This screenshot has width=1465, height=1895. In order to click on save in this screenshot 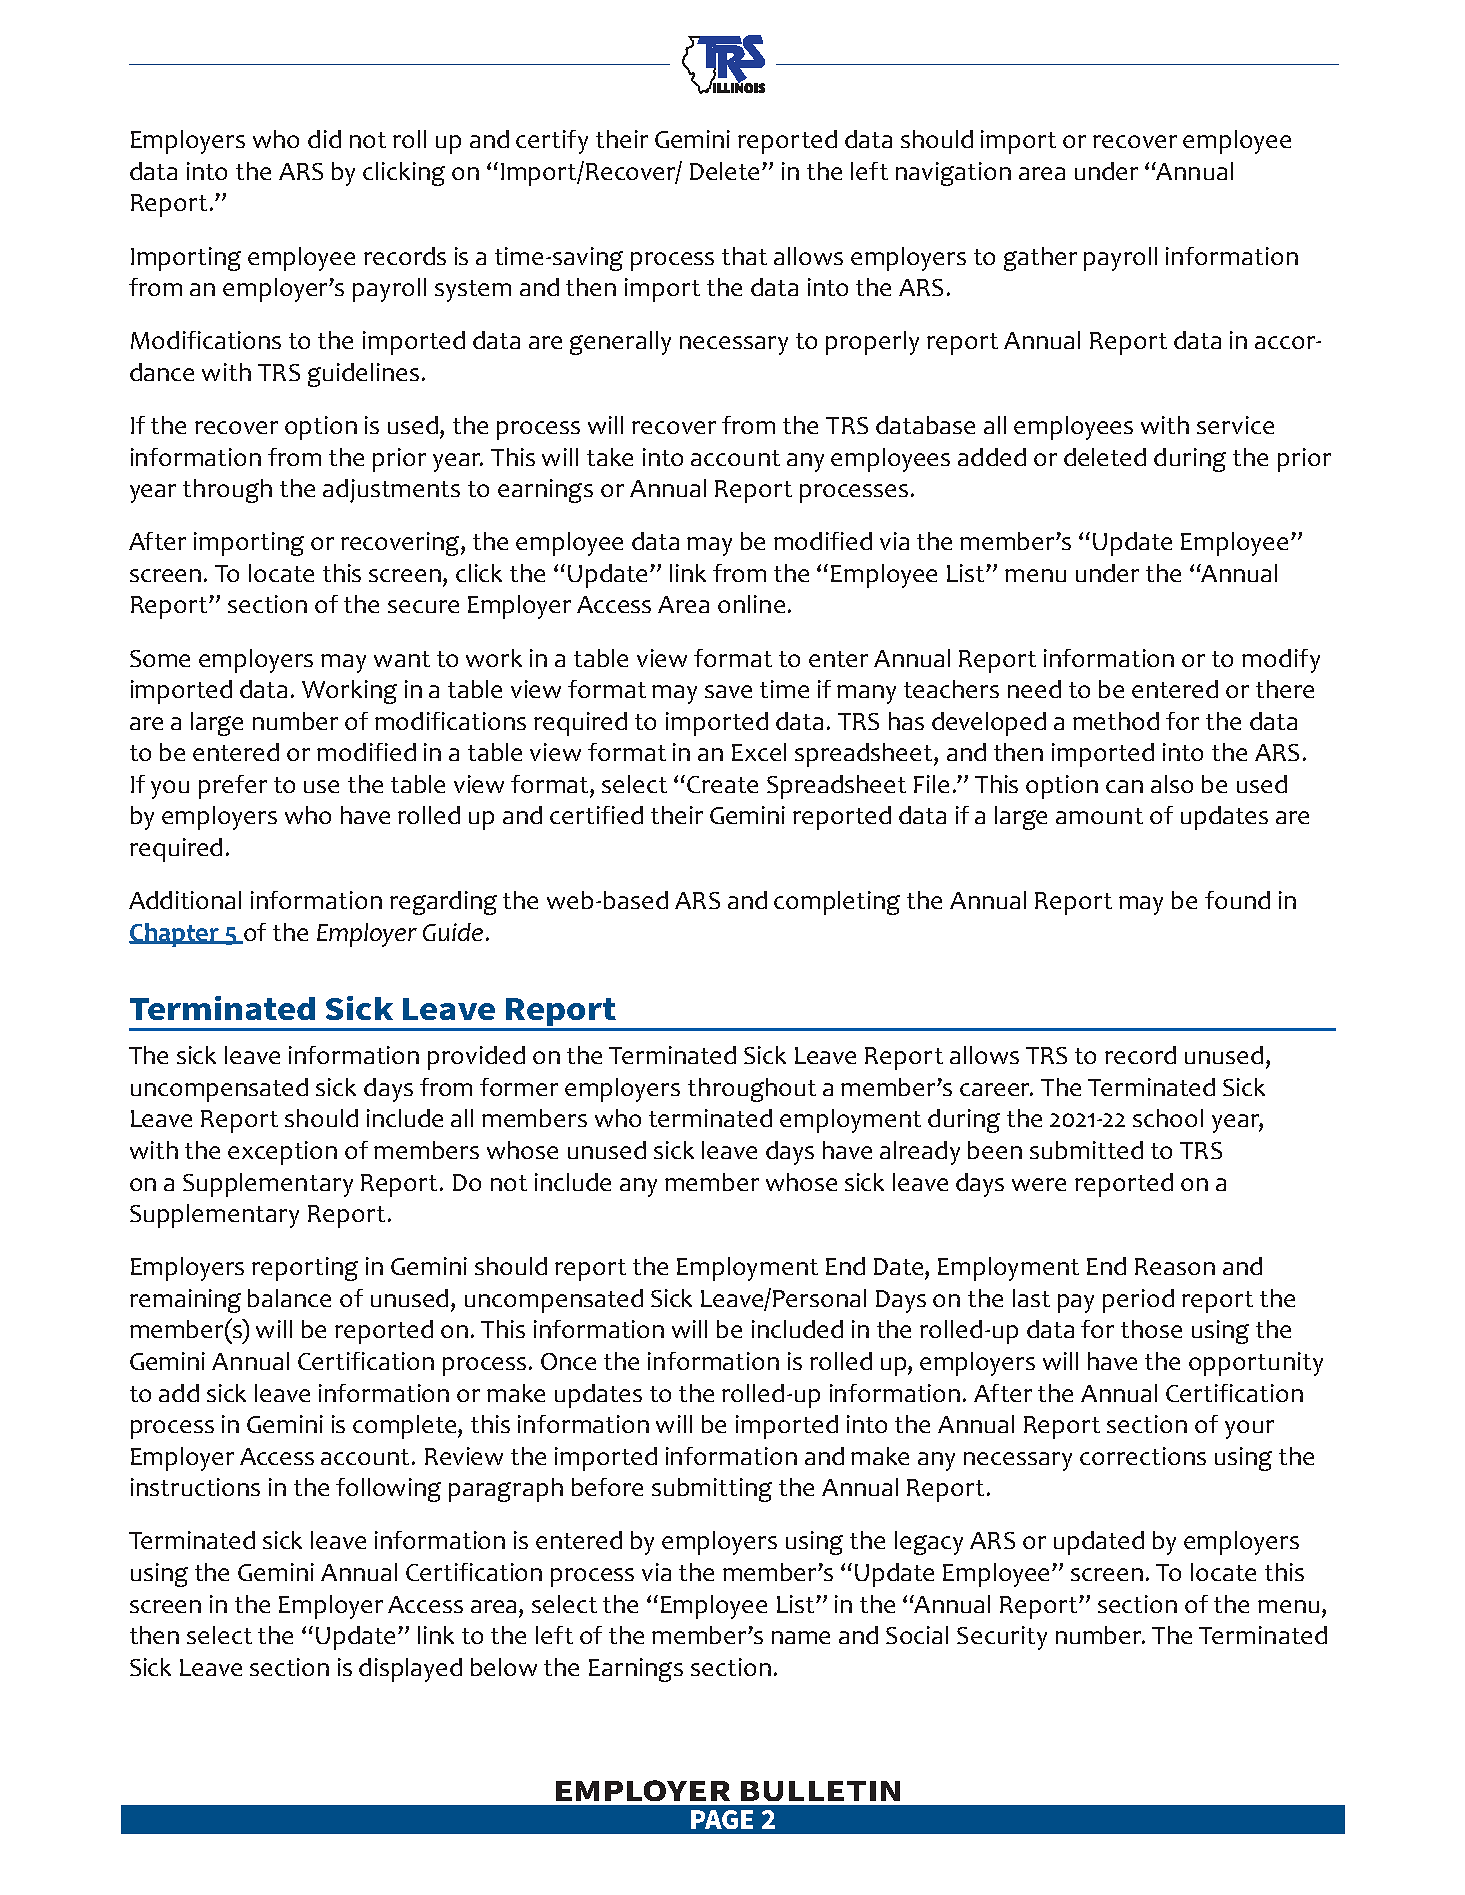, I will do `click(728, 691)`.
